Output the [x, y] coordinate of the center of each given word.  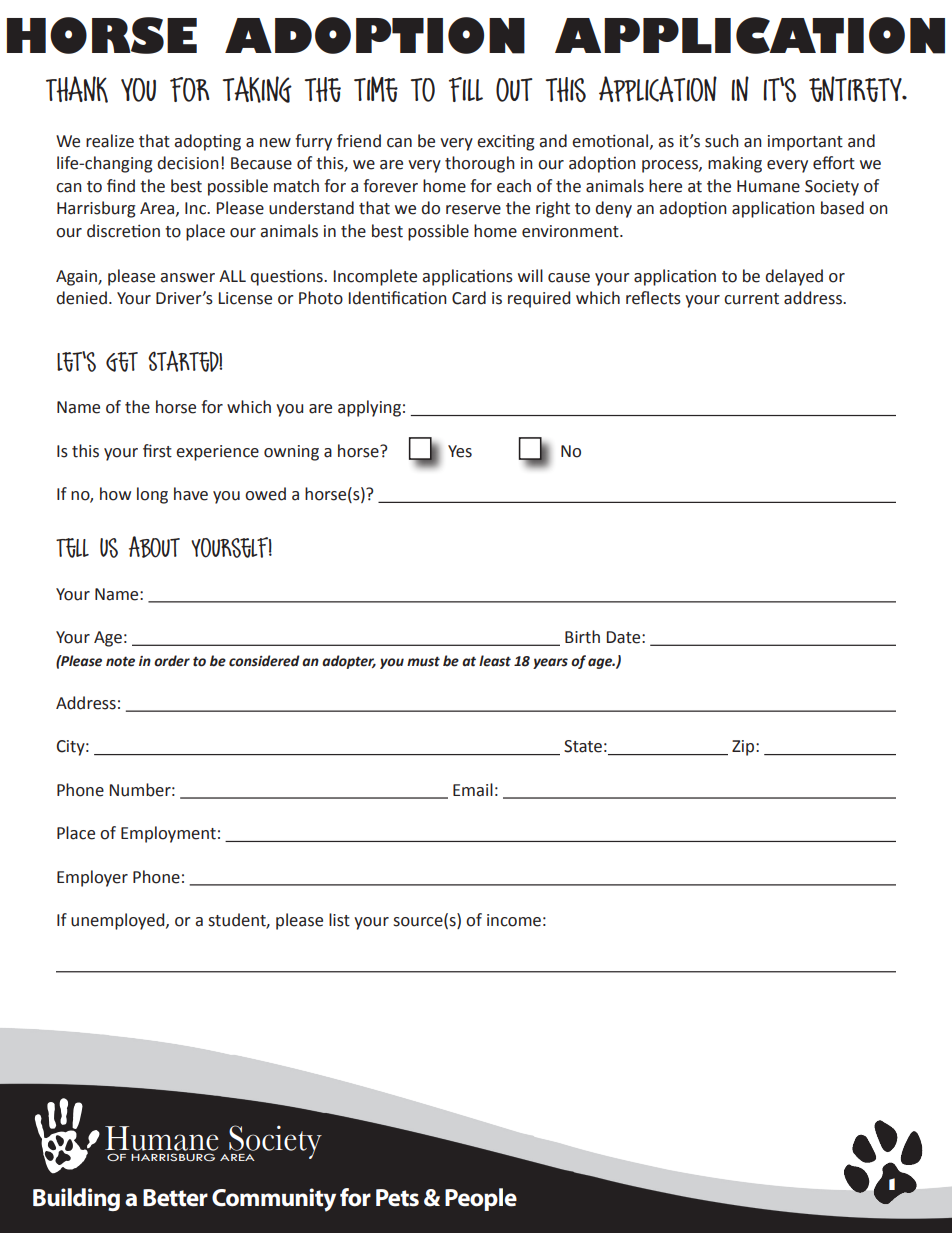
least [495, 661]
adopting [207, 142]
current [751, 299]
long [152, 495]
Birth [582, 637]
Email [473, 790]
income [514, 920]
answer [187, 278]
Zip [744, 748]
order [172, 661]
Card [469, 298]
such [722, 141]
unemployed [119, 921]
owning [291, 453]
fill [466, 89]
